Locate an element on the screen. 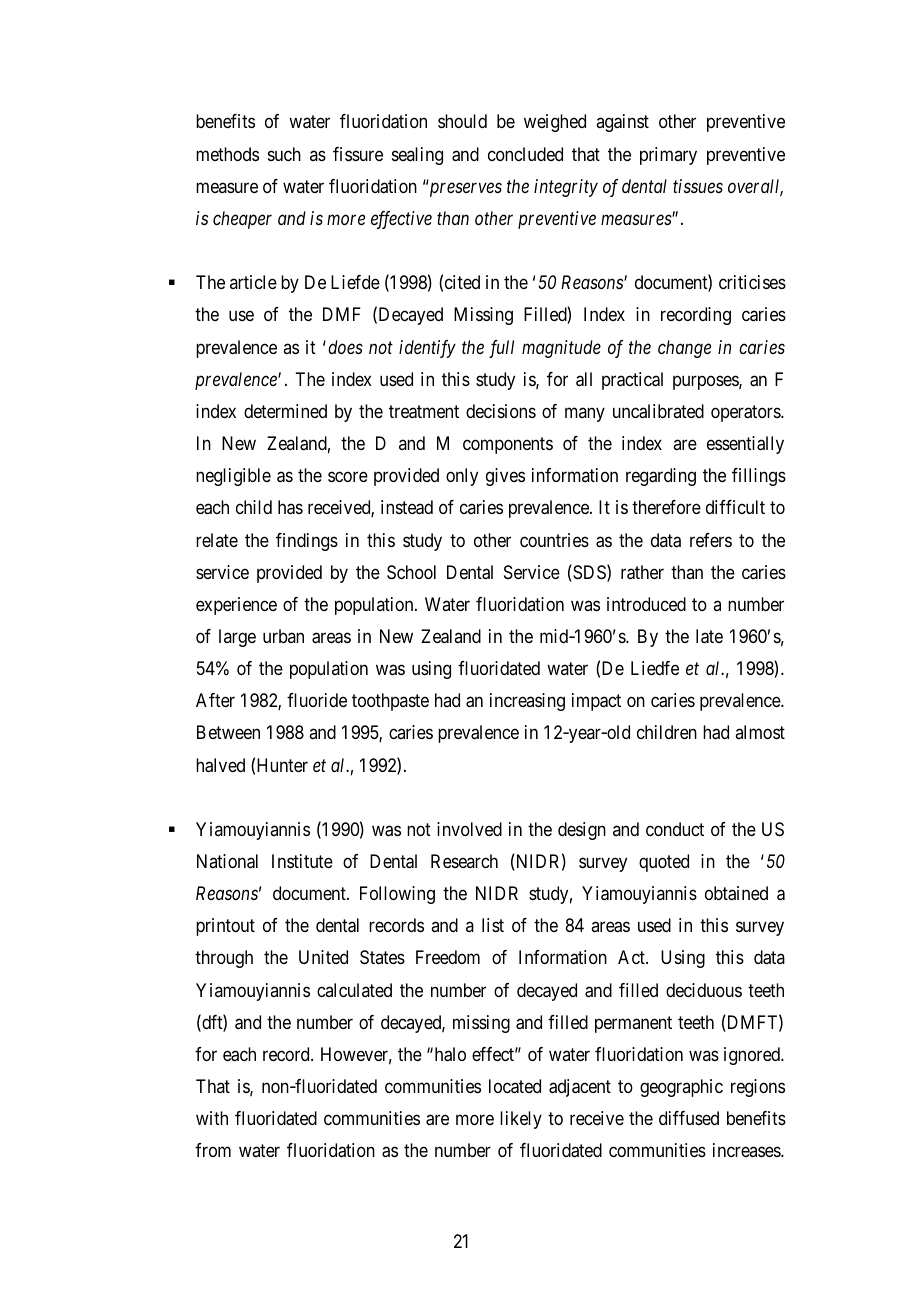 The image size is (924, 1308). such is located at coordinates (284, 154).
